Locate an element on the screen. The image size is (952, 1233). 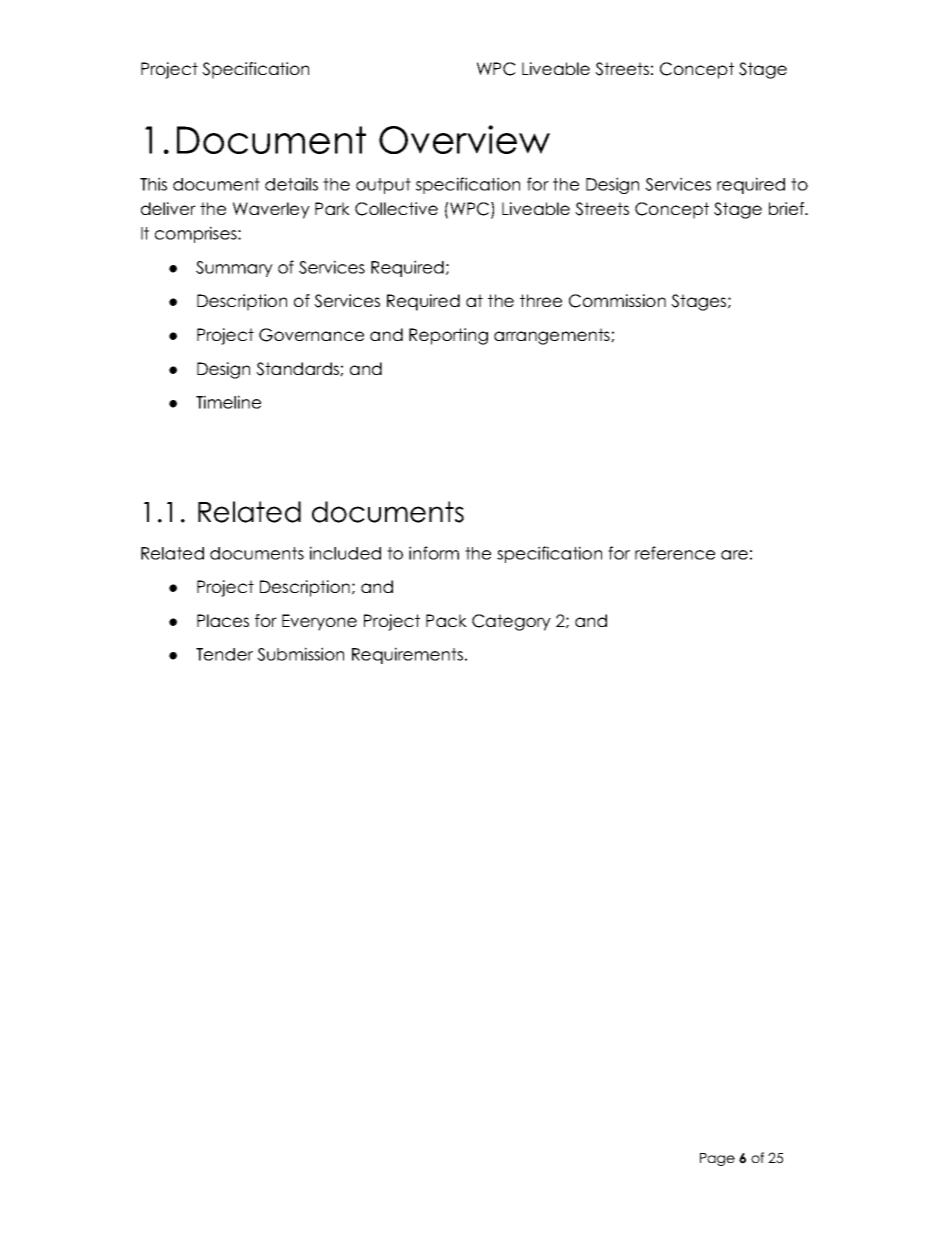
details is located at coordinates (291, 184).
